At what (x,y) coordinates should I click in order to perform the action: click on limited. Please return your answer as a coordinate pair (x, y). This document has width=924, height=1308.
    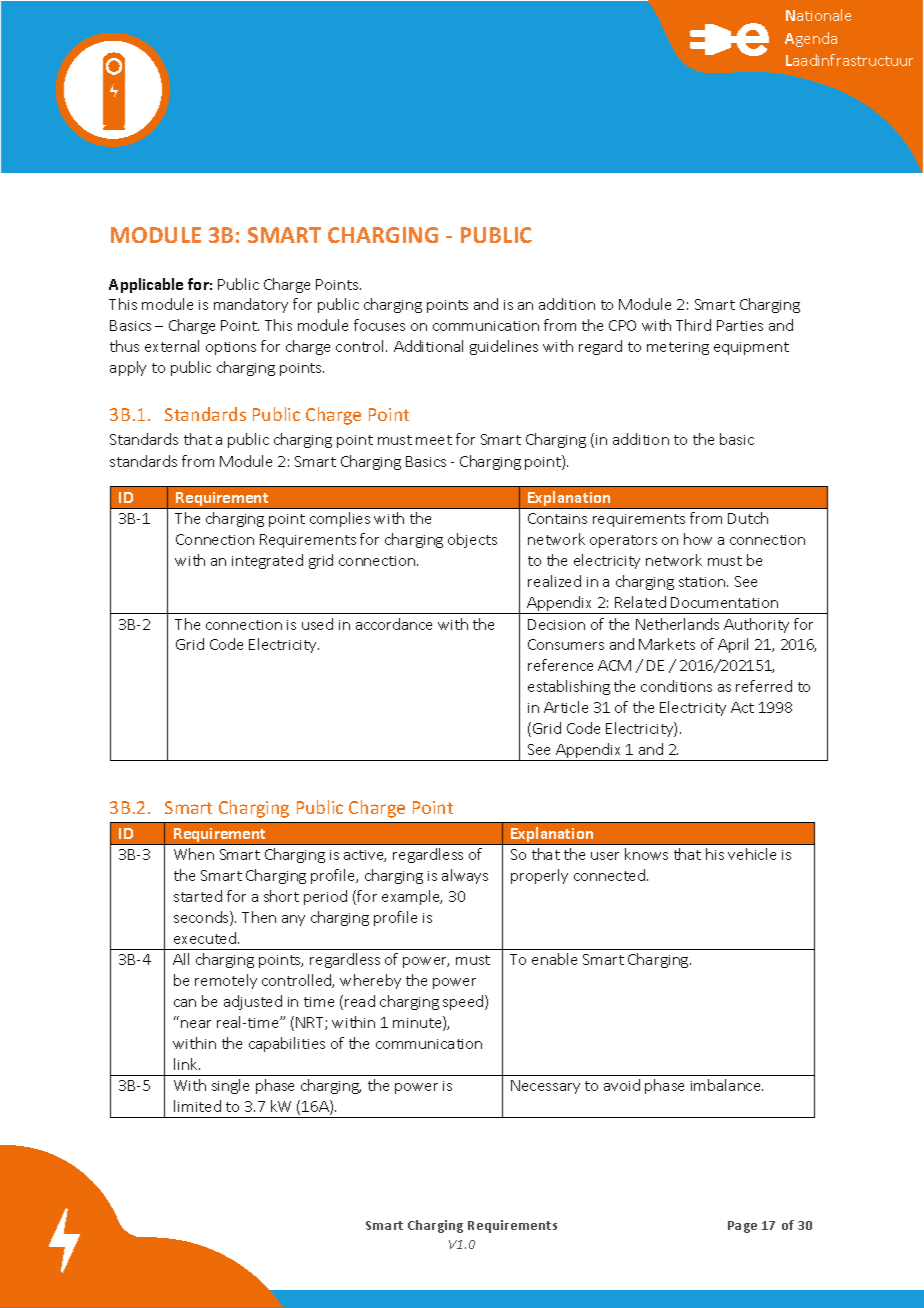
    Looking at the image, I should click on (197, 1106).
